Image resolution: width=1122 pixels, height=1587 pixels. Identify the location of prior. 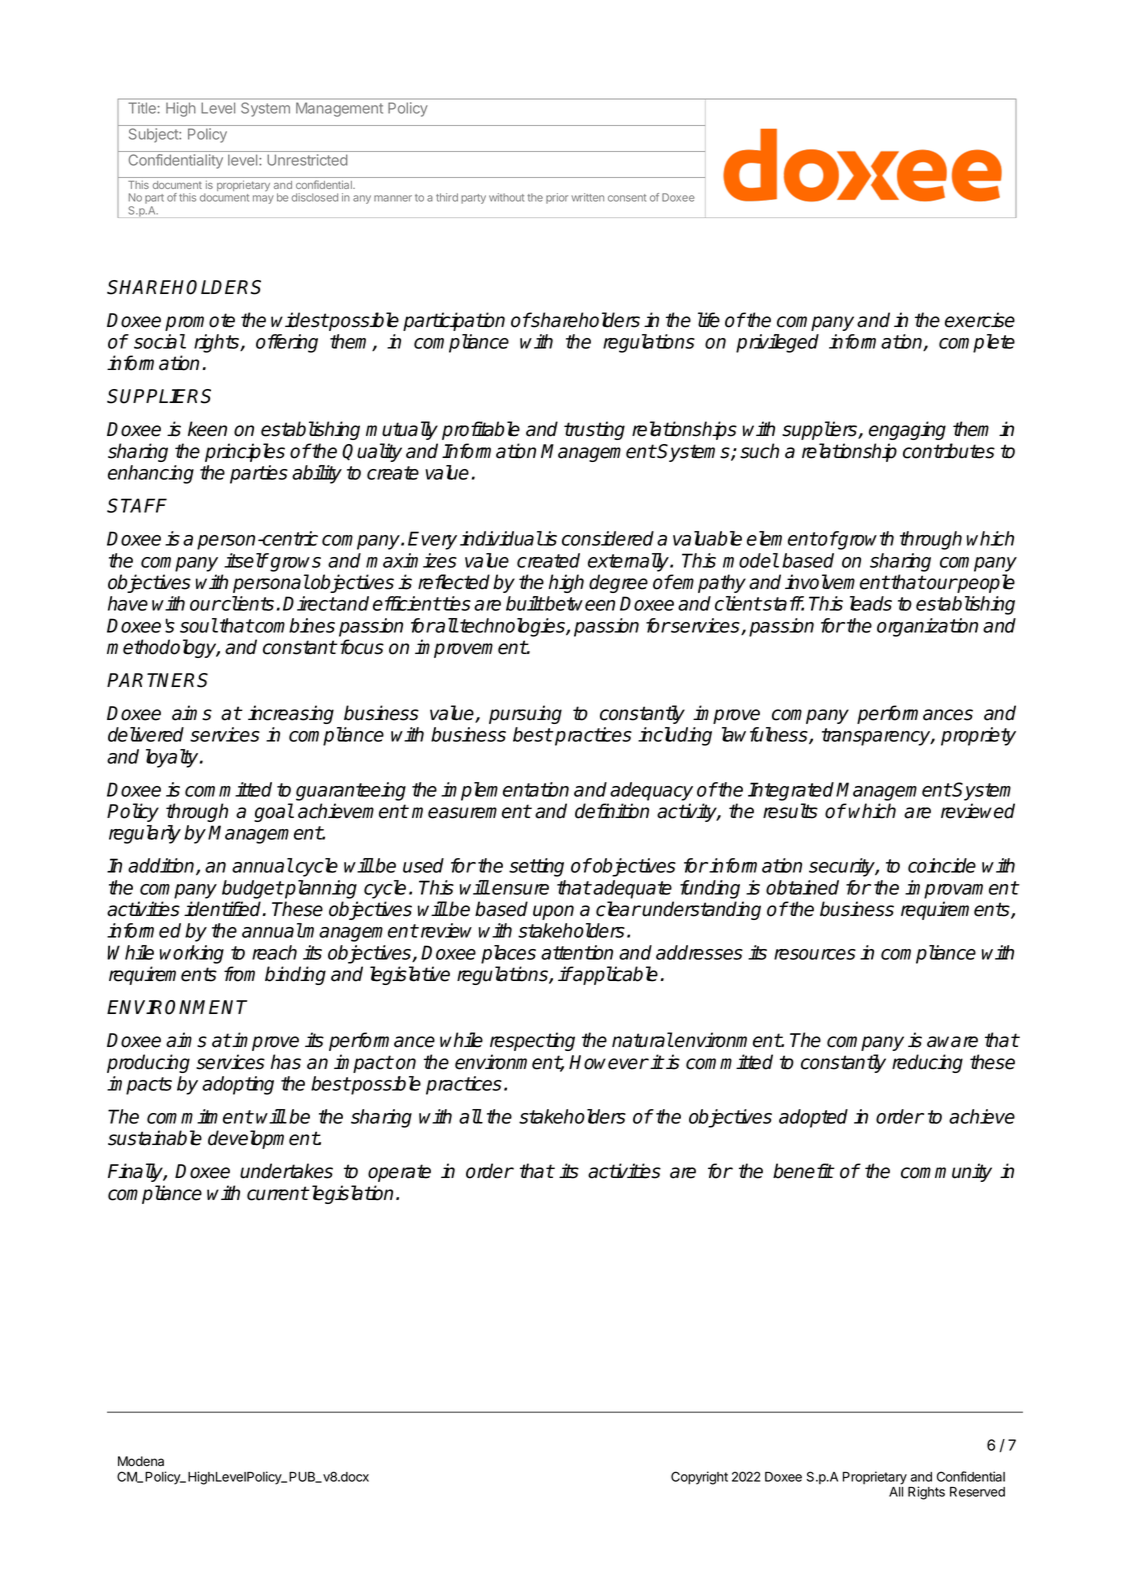
(557, 198).
